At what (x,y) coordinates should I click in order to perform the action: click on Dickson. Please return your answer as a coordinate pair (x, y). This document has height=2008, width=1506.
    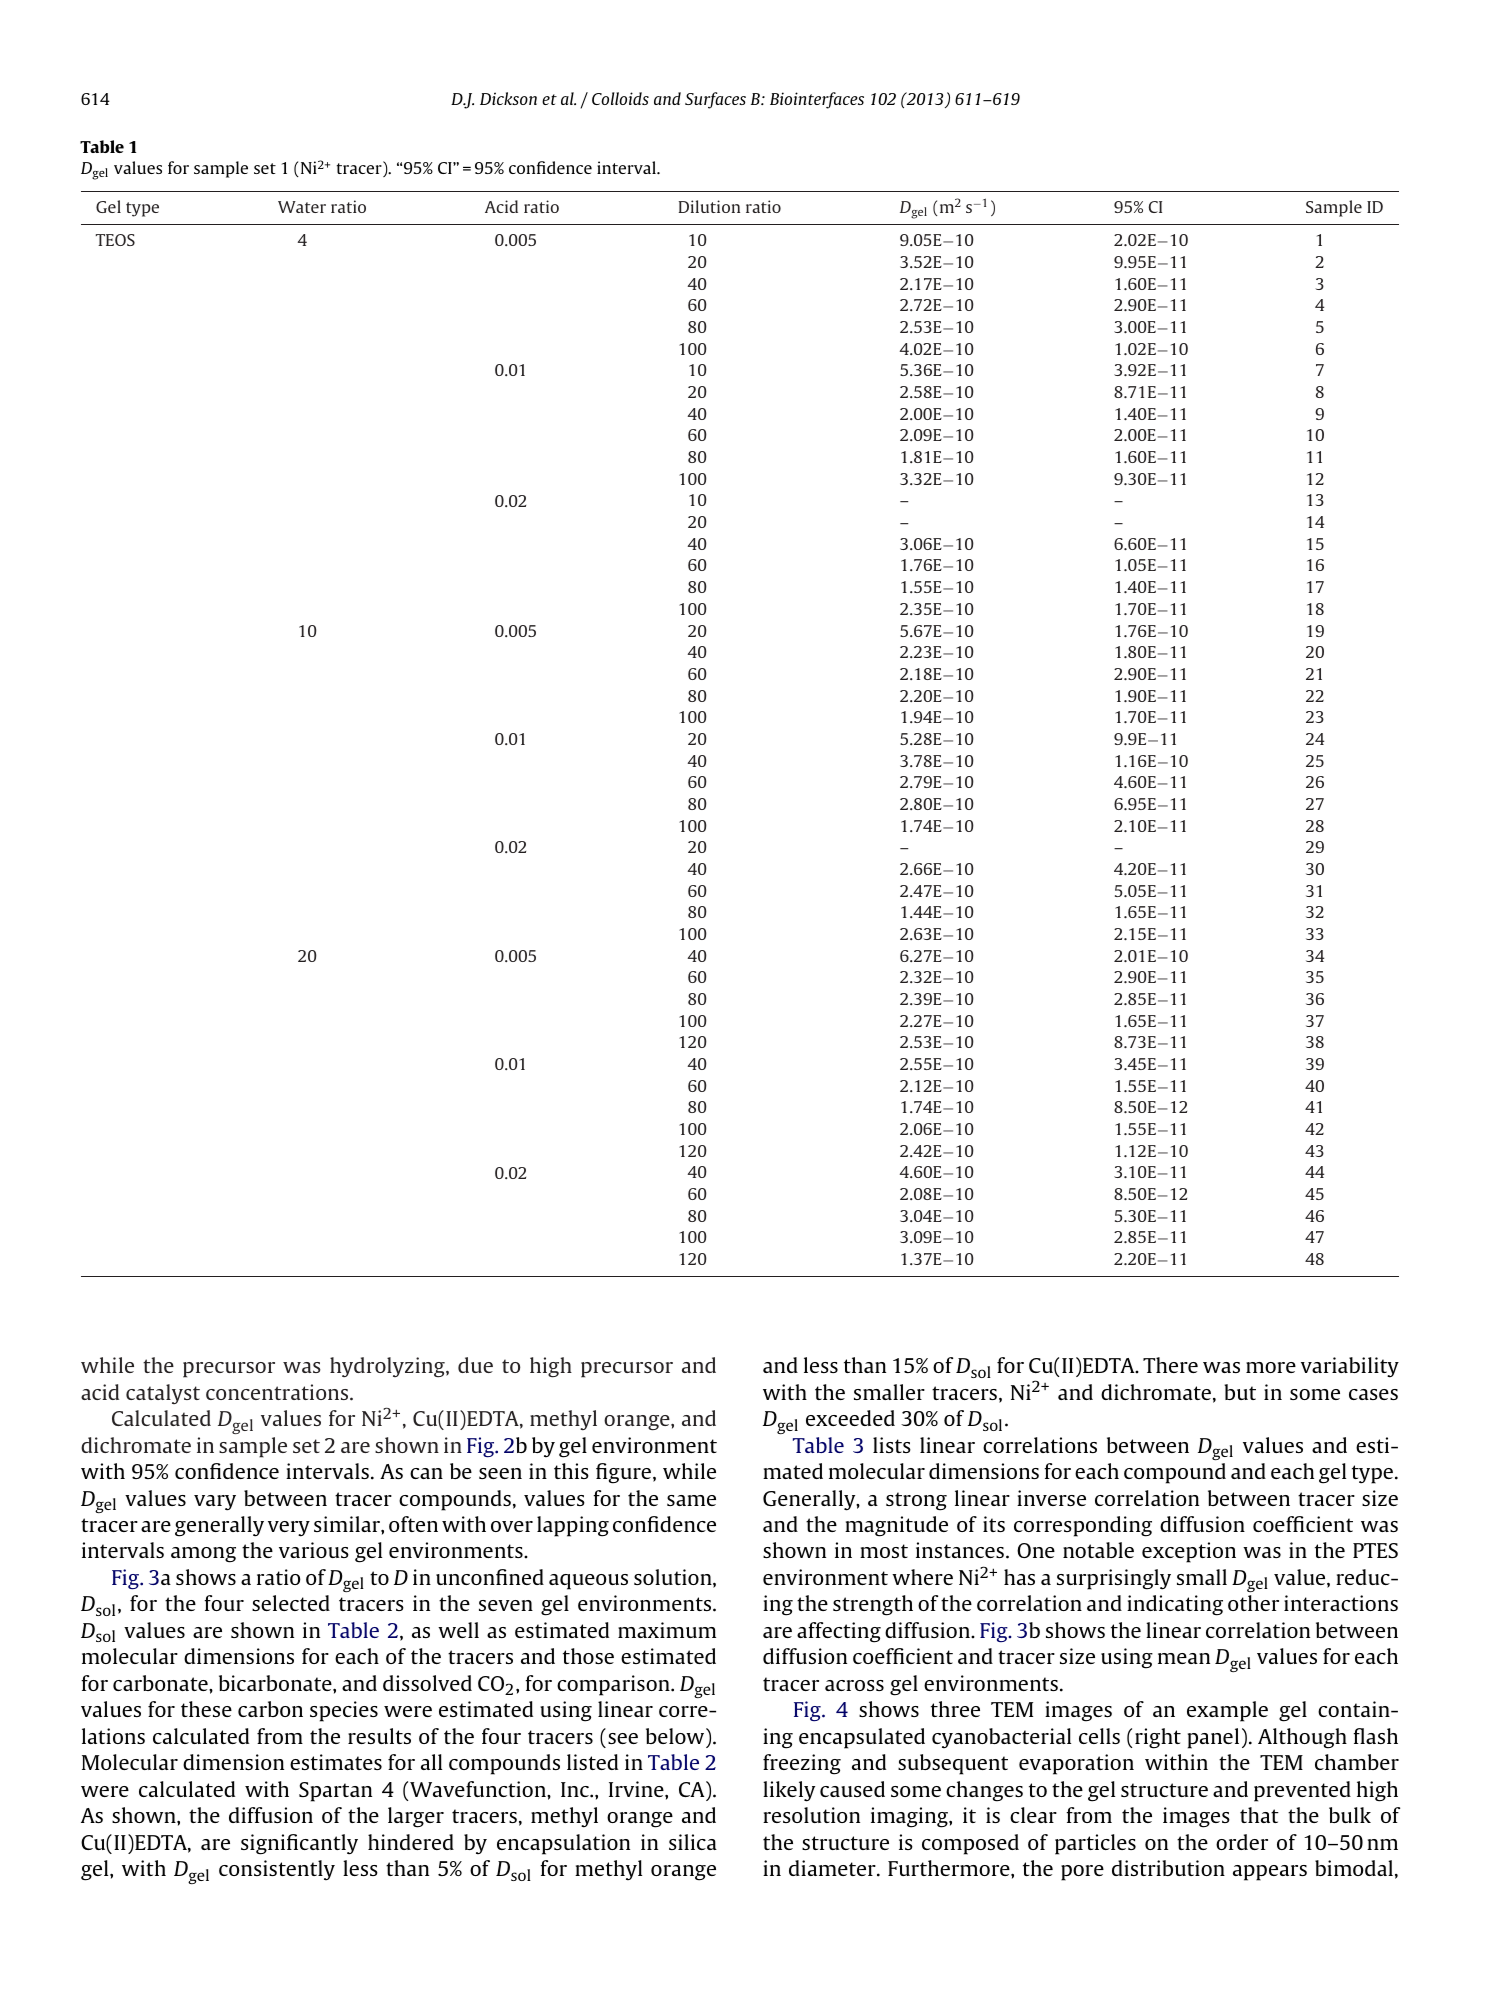
    Looking at the image, I should click on (508, 98).
